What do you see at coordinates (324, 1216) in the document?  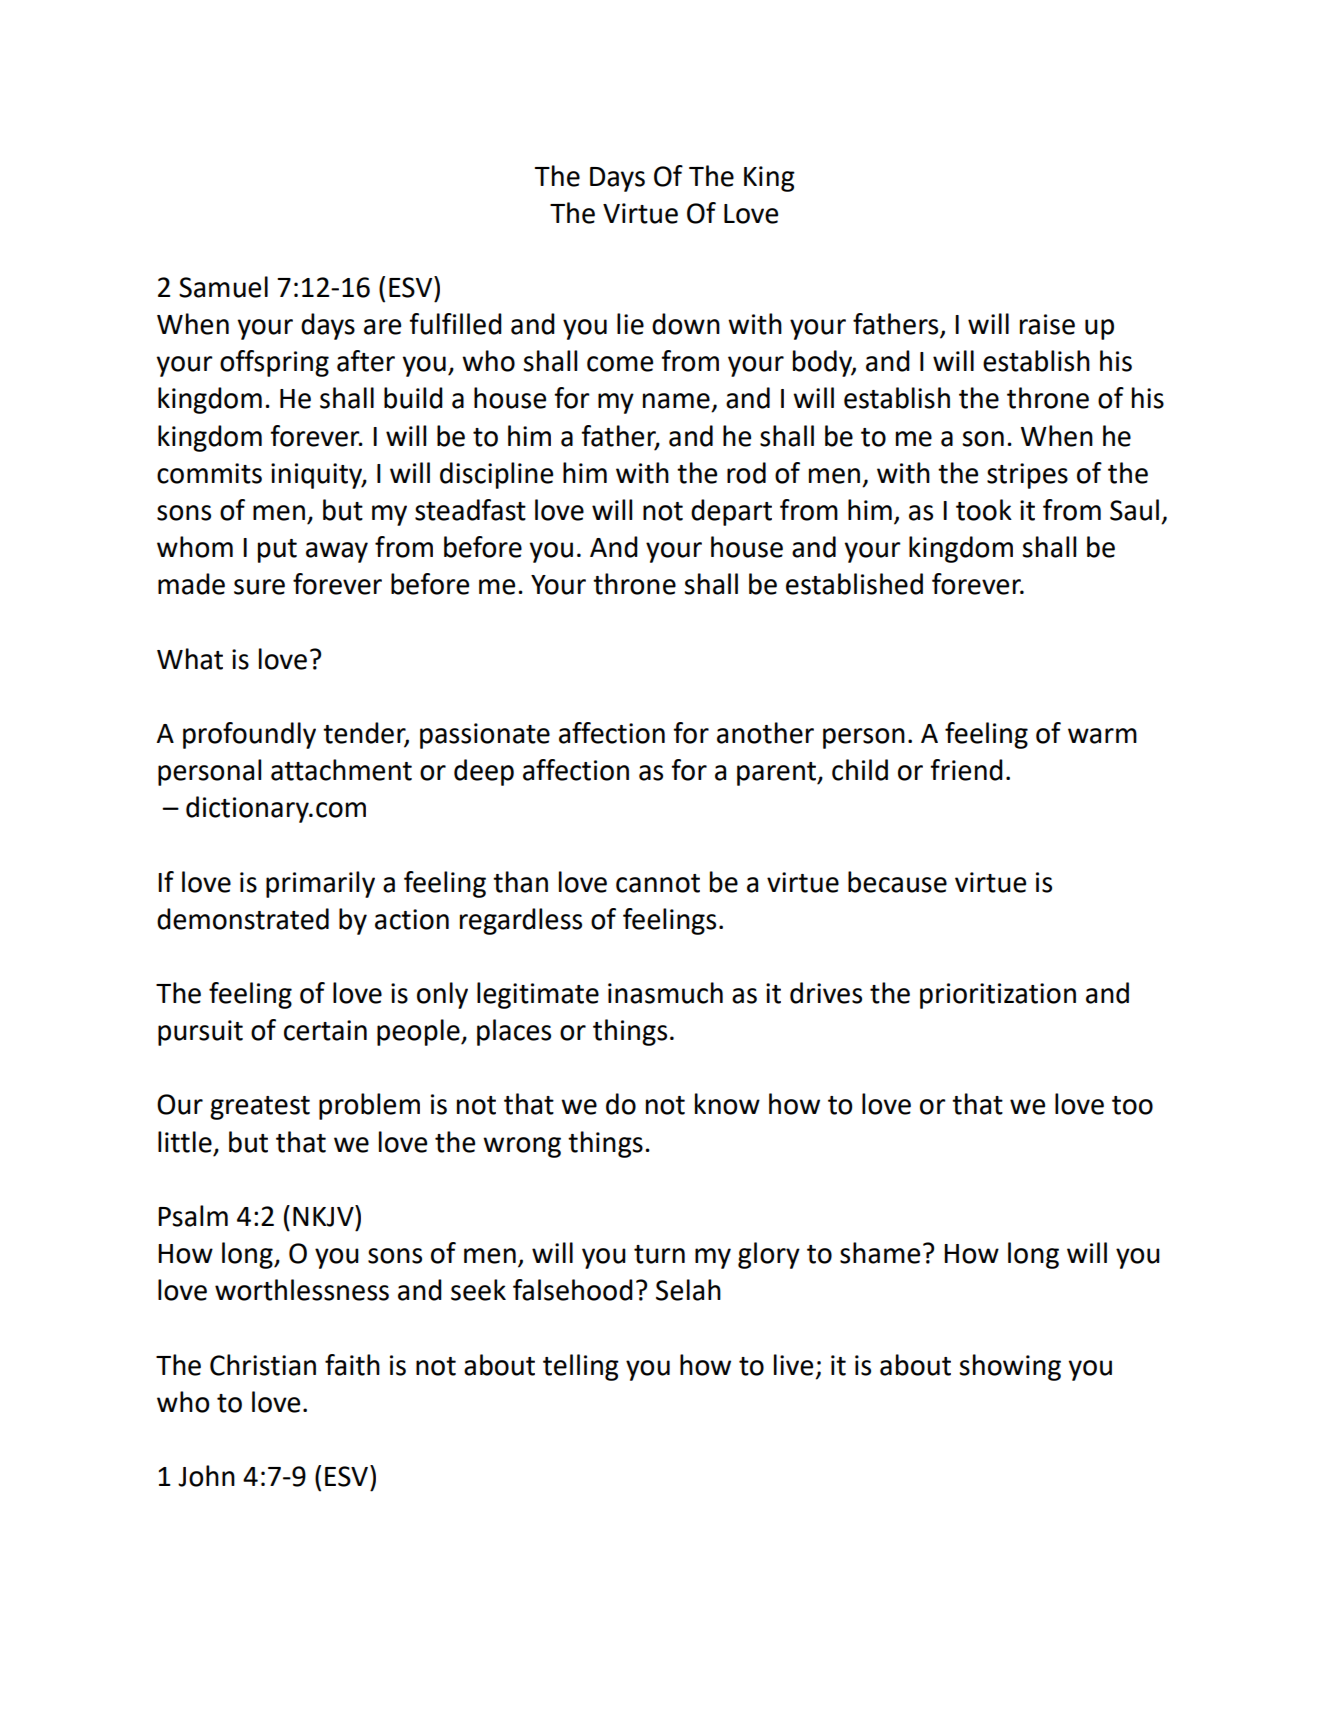 I see `NKJV` at bounding box center [324, 1216].
